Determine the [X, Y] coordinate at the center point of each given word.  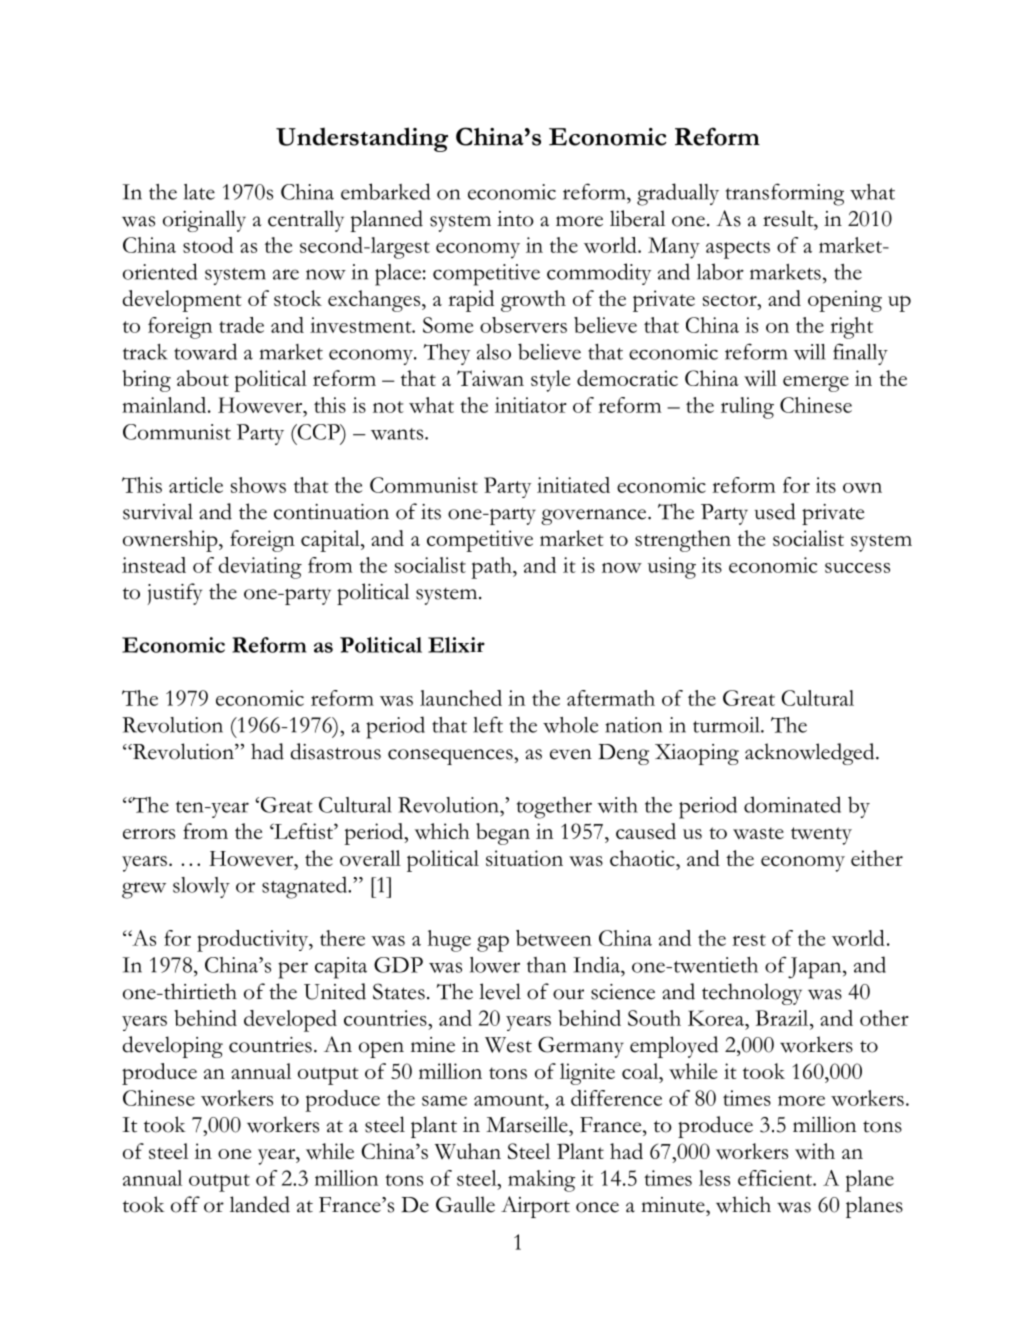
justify [175, 594]
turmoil [727, 725]
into [515, 219]
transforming [785, 194]
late [199, 192]
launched [461, 698]
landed [260, 1204]
